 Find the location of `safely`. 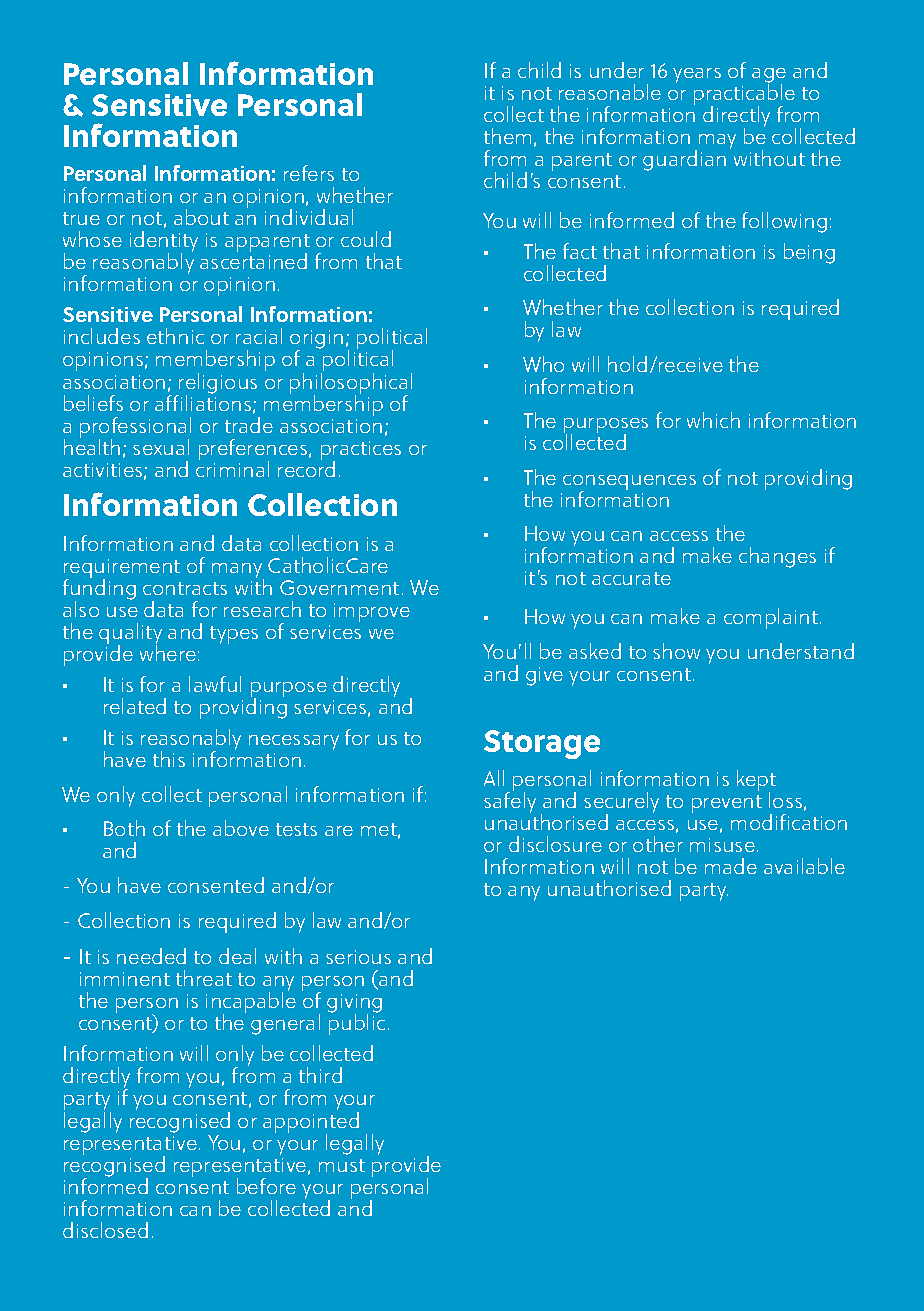

safely is located at coordinates (510, 801).
